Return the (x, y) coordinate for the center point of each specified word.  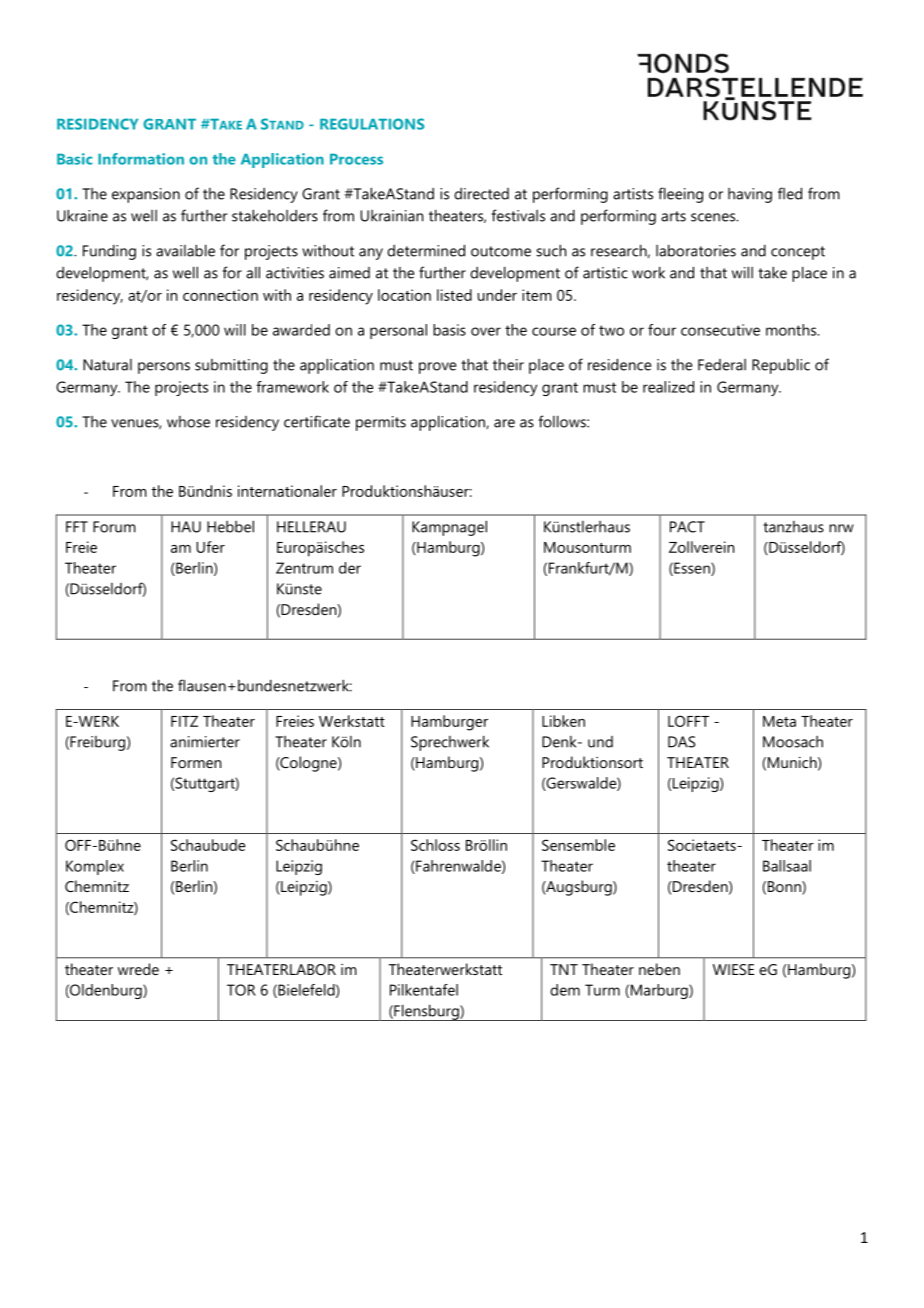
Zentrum (304, 568)
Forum (114, 527)
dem (565, 990)
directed (481, 194)
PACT (687, 527)
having (750, 195)
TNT (564, 969)
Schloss (435, 845)
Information (141, 159)
